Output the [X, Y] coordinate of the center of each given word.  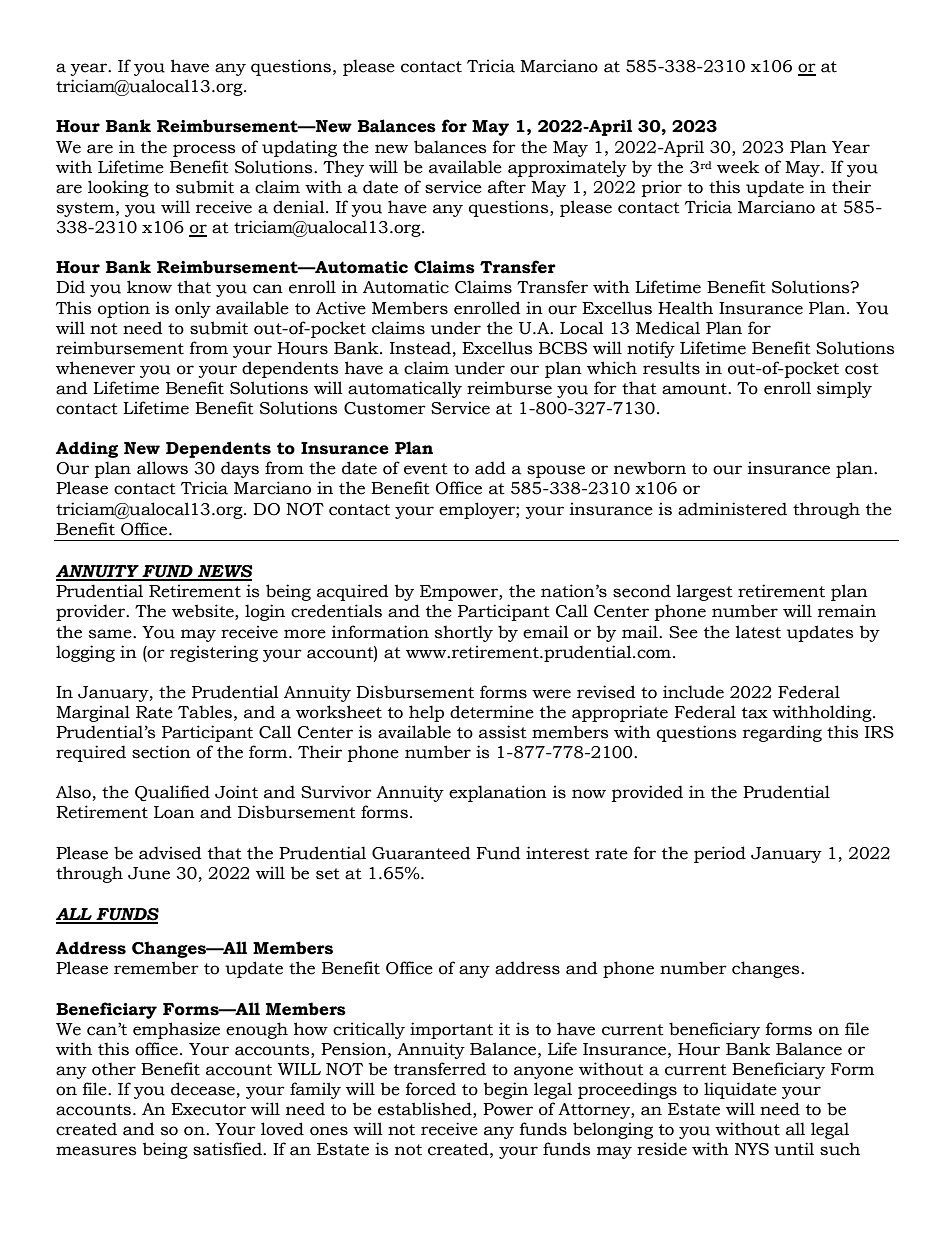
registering [214, 653]
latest [758, 632]
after [507, 187]
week [738, 167]
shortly [464, 633]
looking [118, 188]
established [426, 1110]
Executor [208, 1109]
